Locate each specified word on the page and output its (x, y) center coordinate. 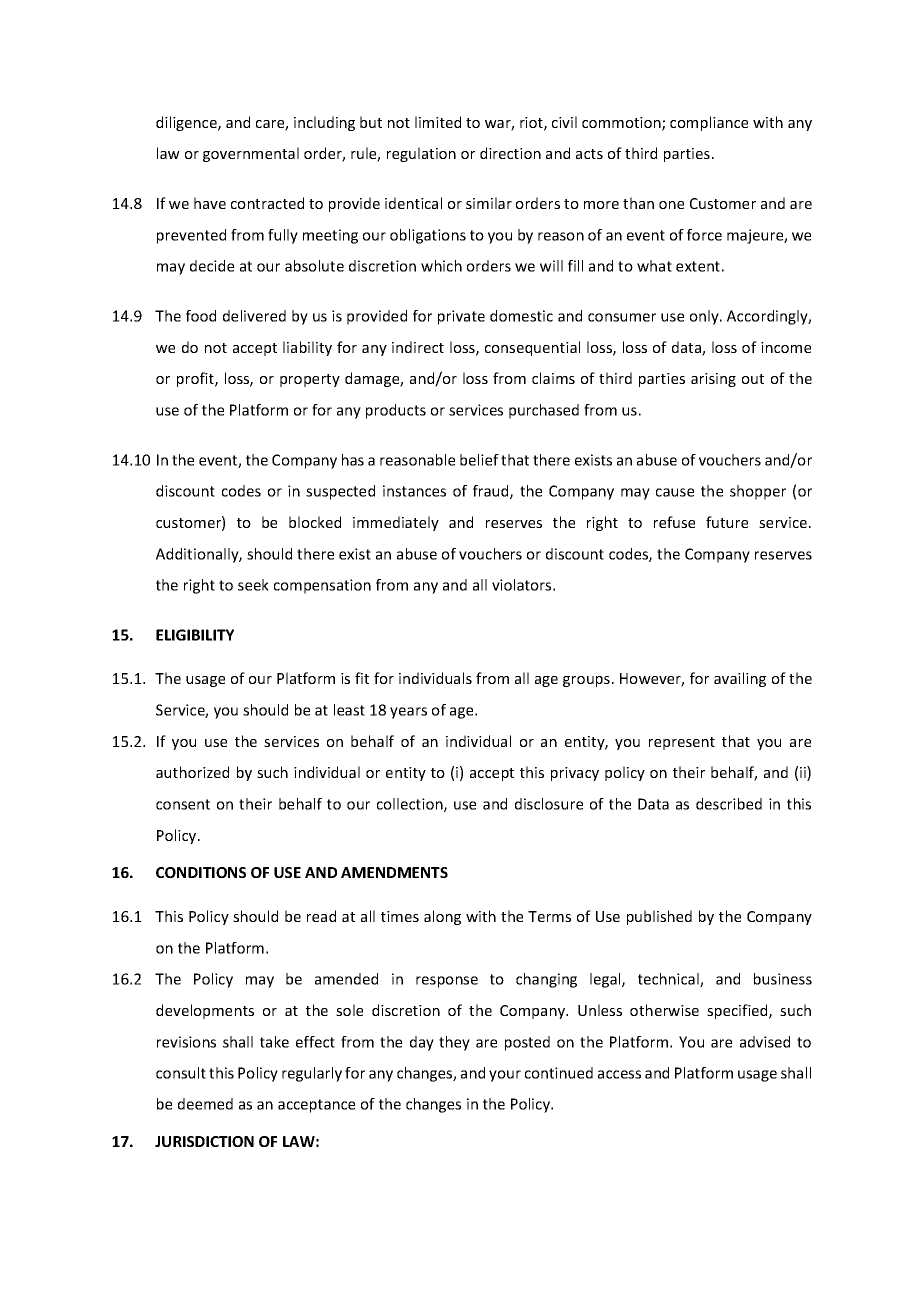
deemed (205, 1104)
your (505, 1076)
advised (765, 1042)
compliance (709, 123)
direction (510, 153)
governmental (251, 154)
